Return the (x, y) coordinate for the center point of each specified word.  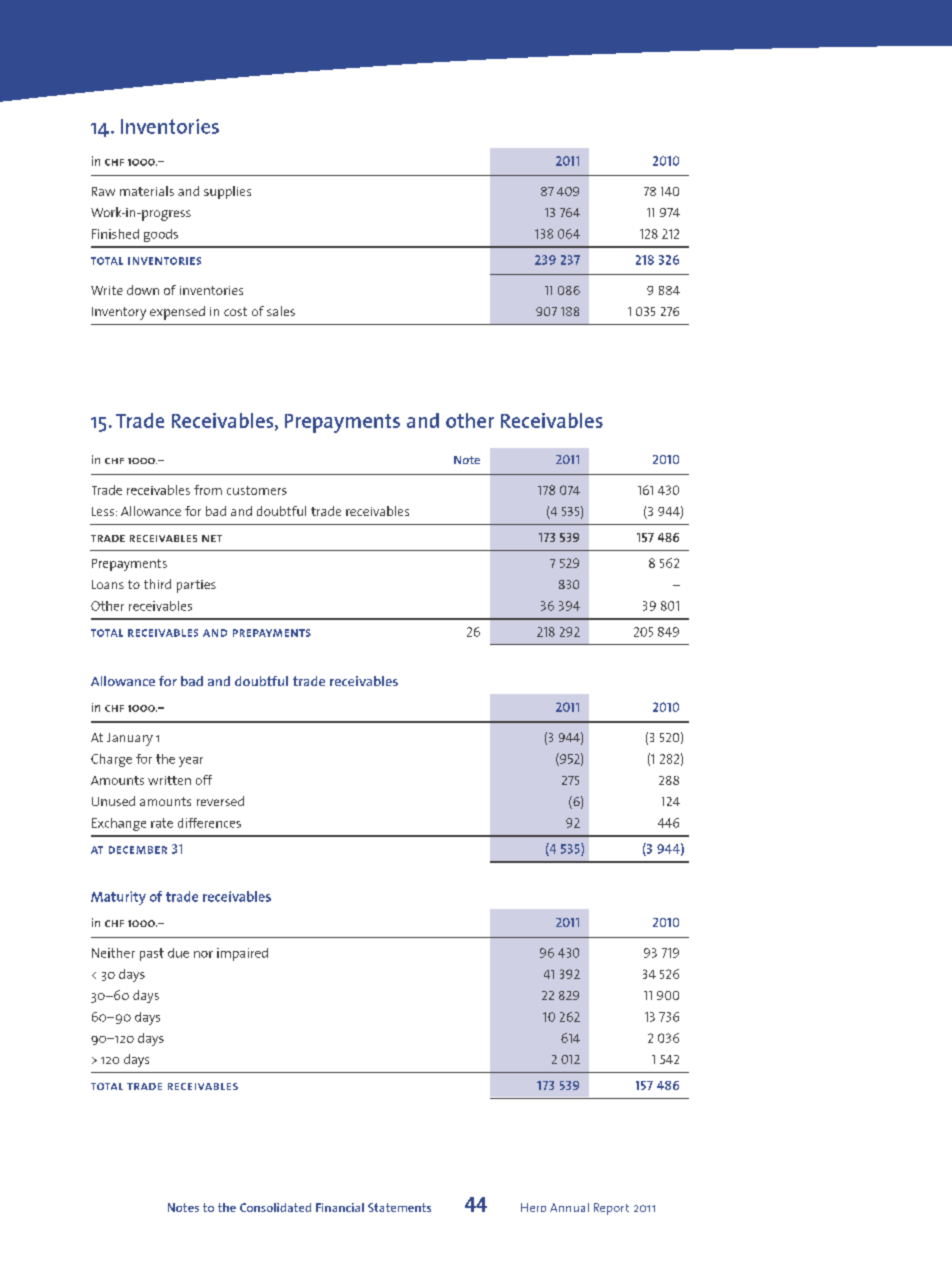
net (212, 538)
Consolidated (275, 1207)
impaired (242, 954)
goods (161, 235)
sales (281, 311)
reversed (220, 801)
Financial (340, 1207)
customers (257, 490)
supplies (227, 192)
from (208, 490)
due (178, 953)
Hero (533, 1207)
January (130, 739)
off (204, 780)
